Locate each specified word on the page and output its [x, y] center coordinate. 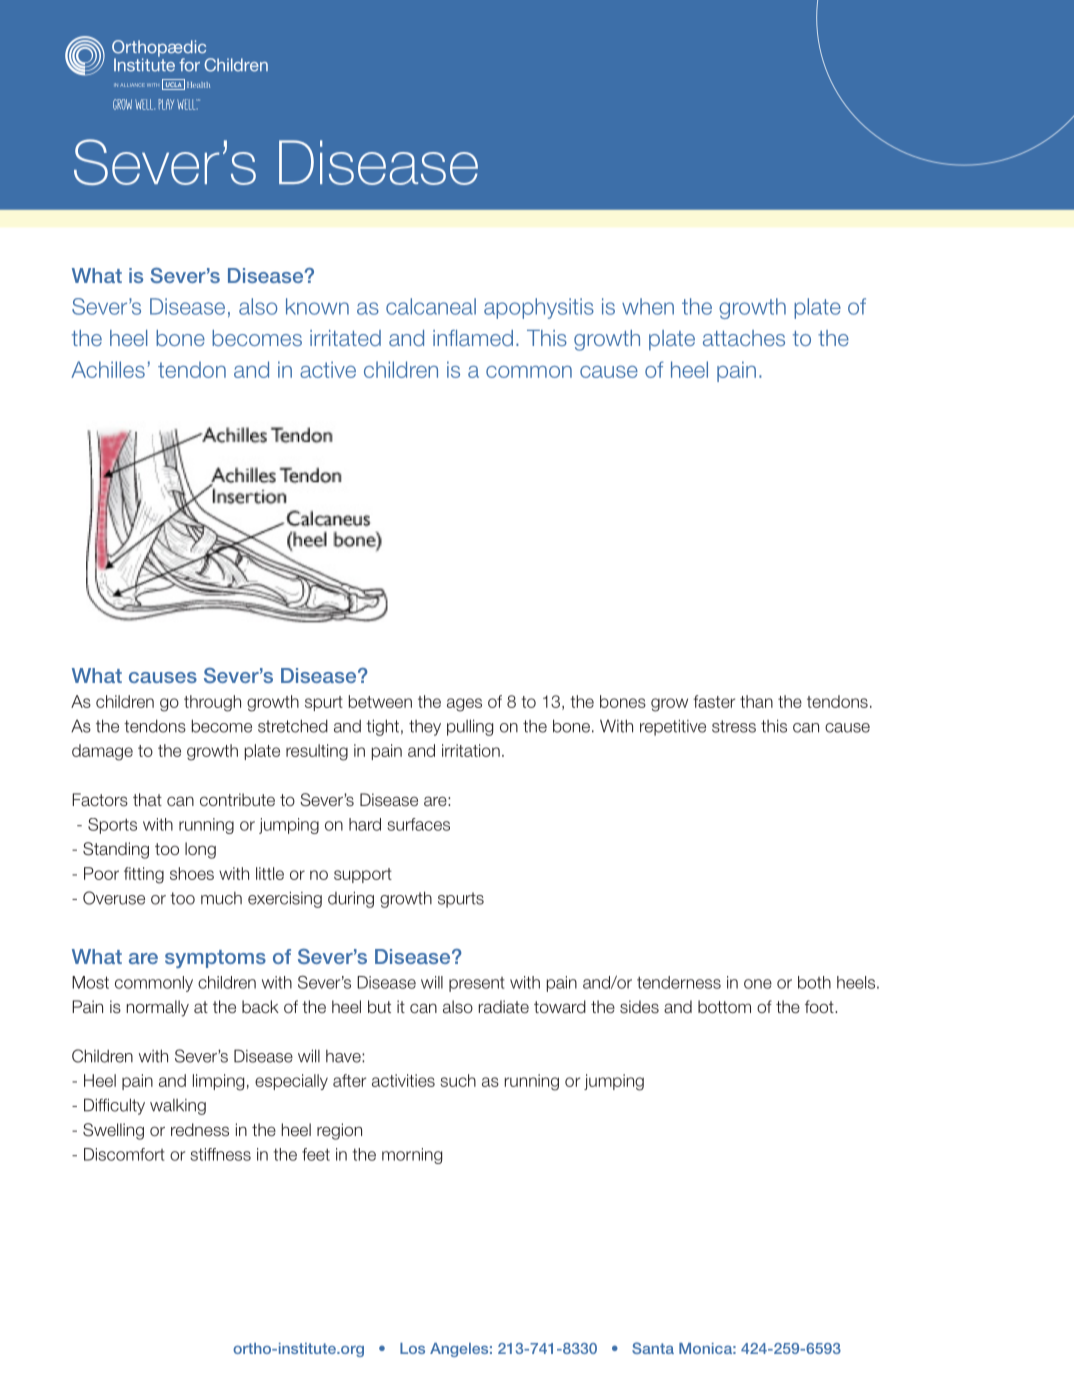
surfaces [418, 824]
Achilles [108, 369]
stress [734, 726]
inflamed [473, 338]
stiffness [220, 1154]
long [200, 850]
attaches [744, 338]
